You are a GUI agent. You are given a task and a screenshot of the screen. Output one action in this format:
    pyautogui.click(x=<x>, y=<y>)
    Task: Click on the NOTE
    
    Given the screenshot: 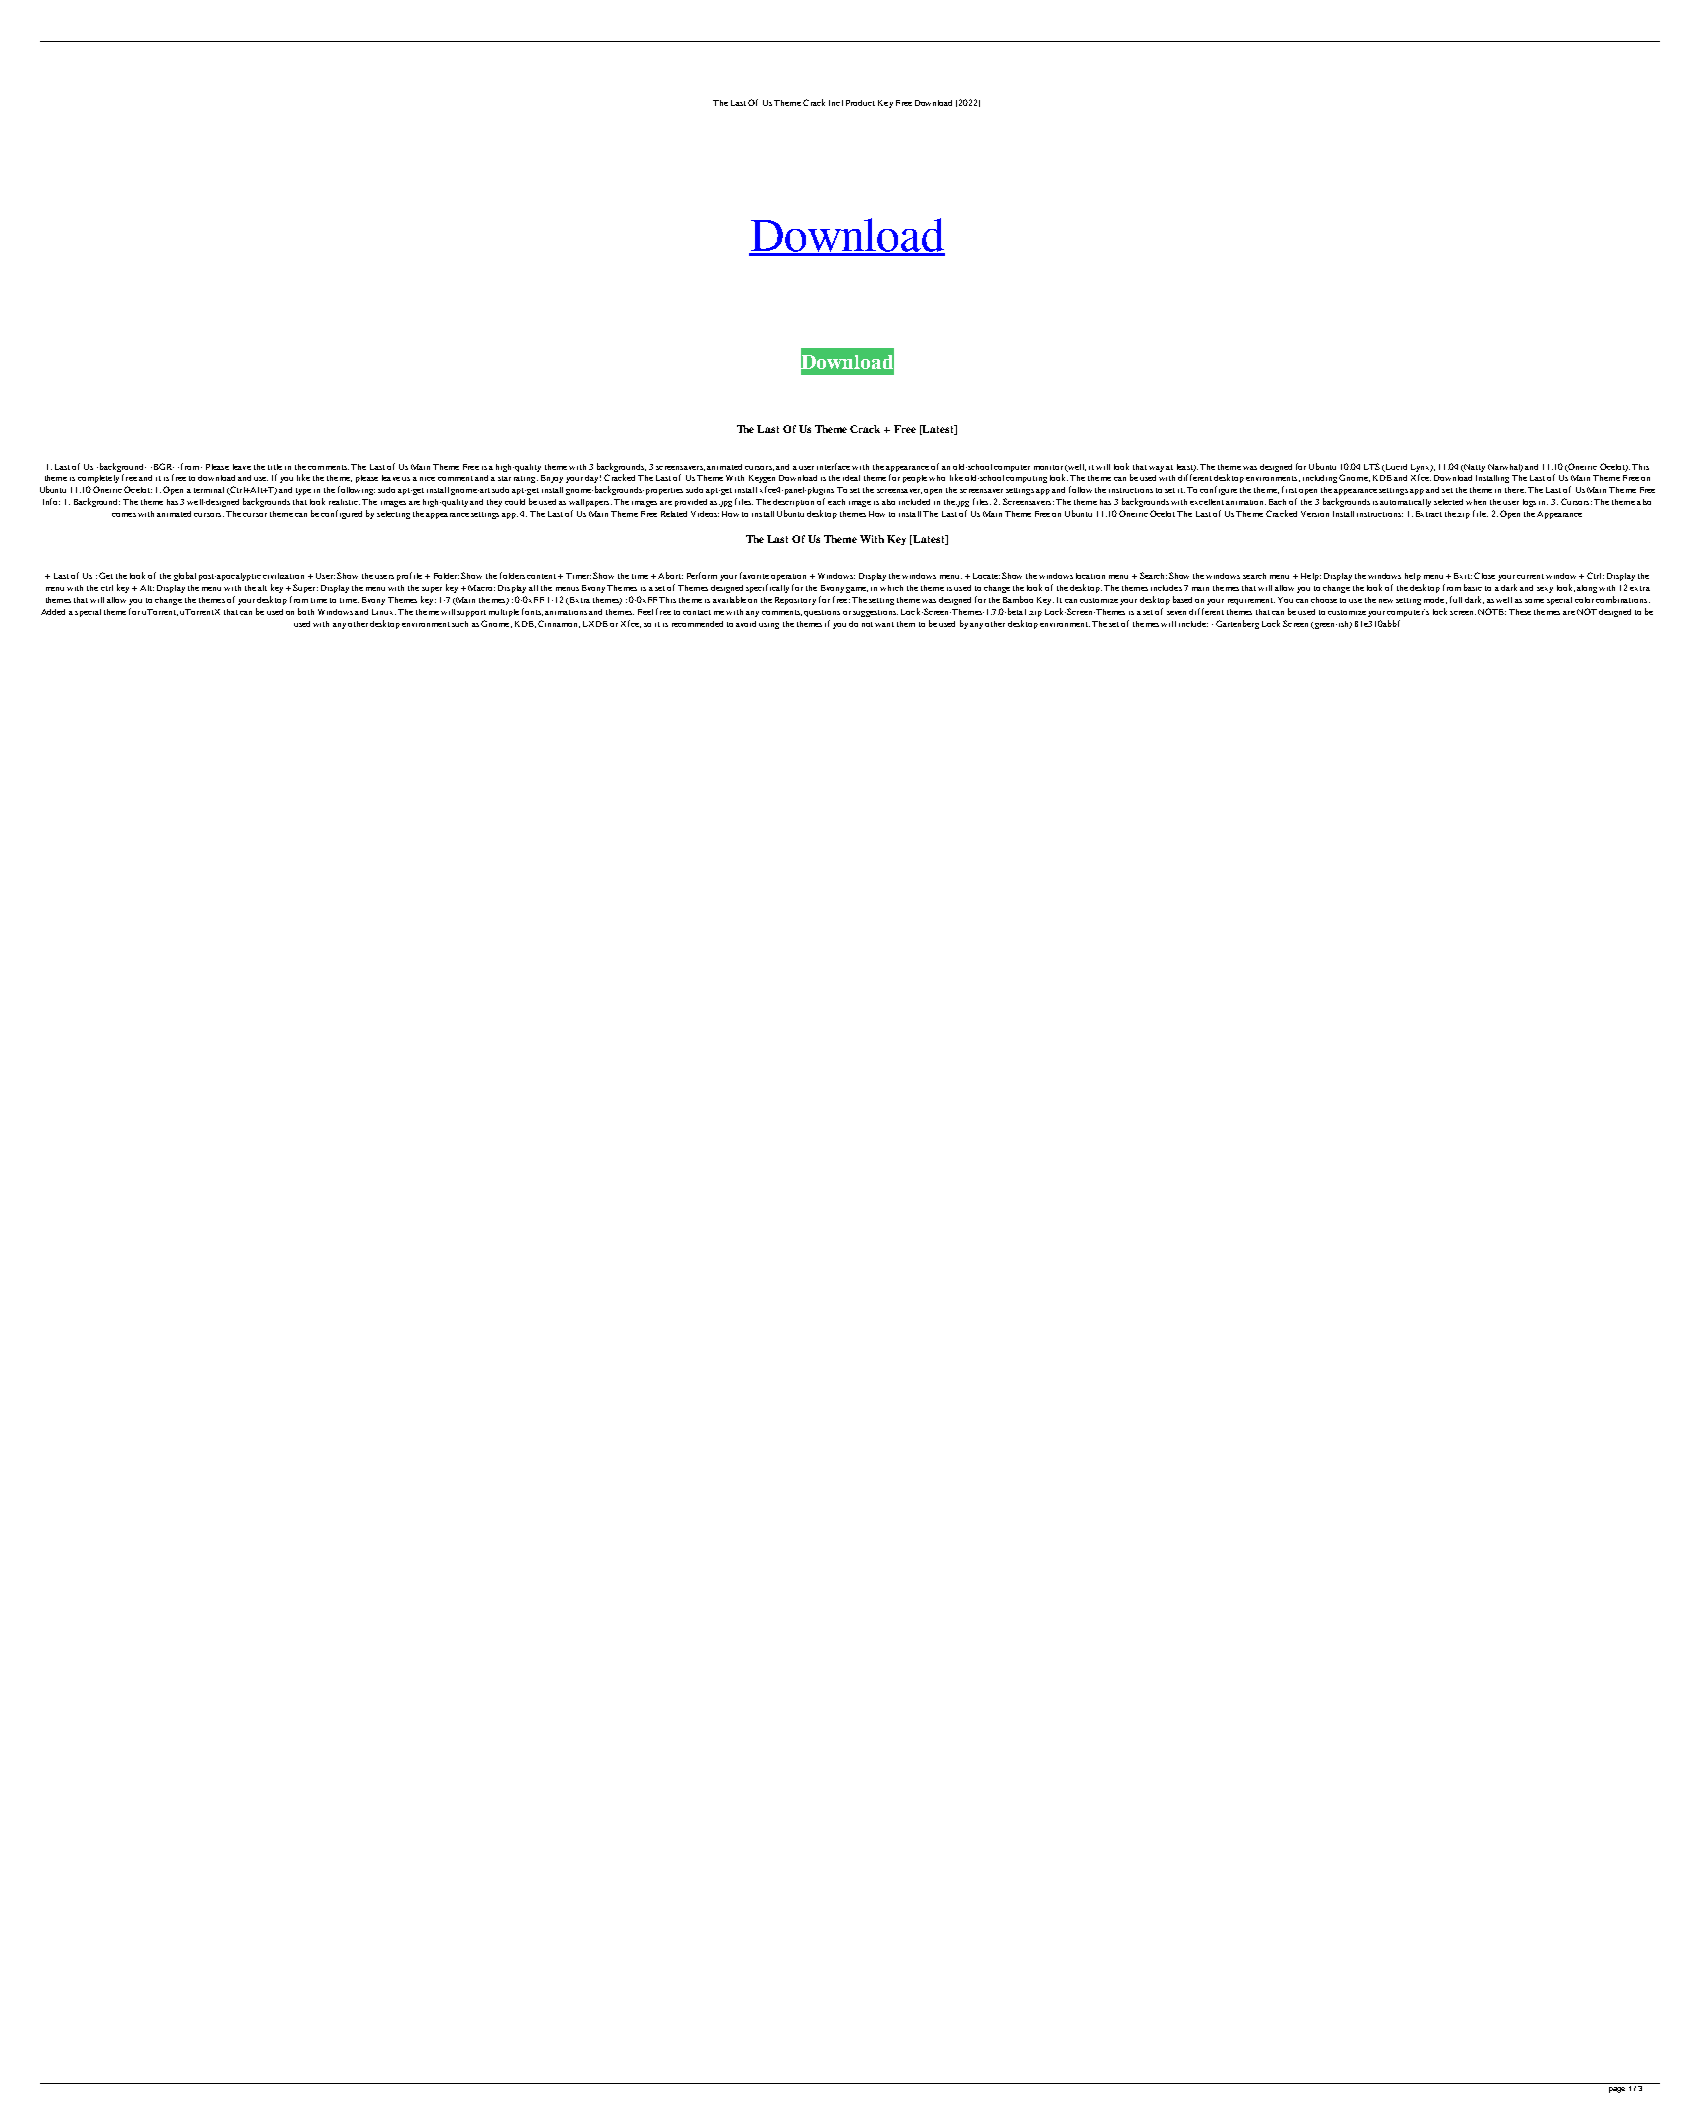 What is the action you would take?
    pyautogui.click(x=1492, y=611)
